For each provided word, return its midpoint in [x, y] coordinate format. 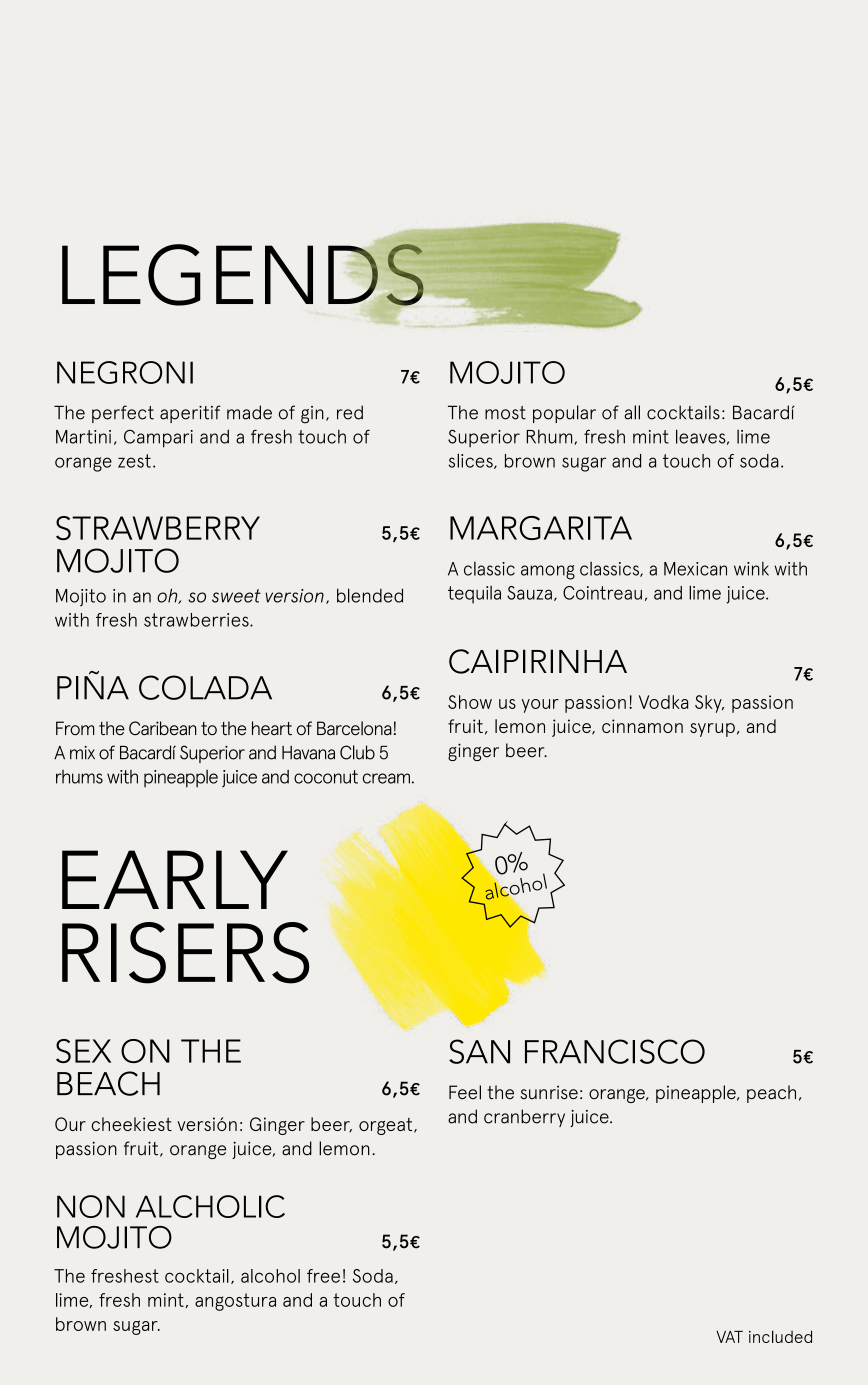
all [632, 412]
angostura [235, 1302]
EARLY [175, 879]
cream [386, 778]
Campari [158, 438]
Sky [709, 704]
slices [472, 461]
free [323, 1276]
